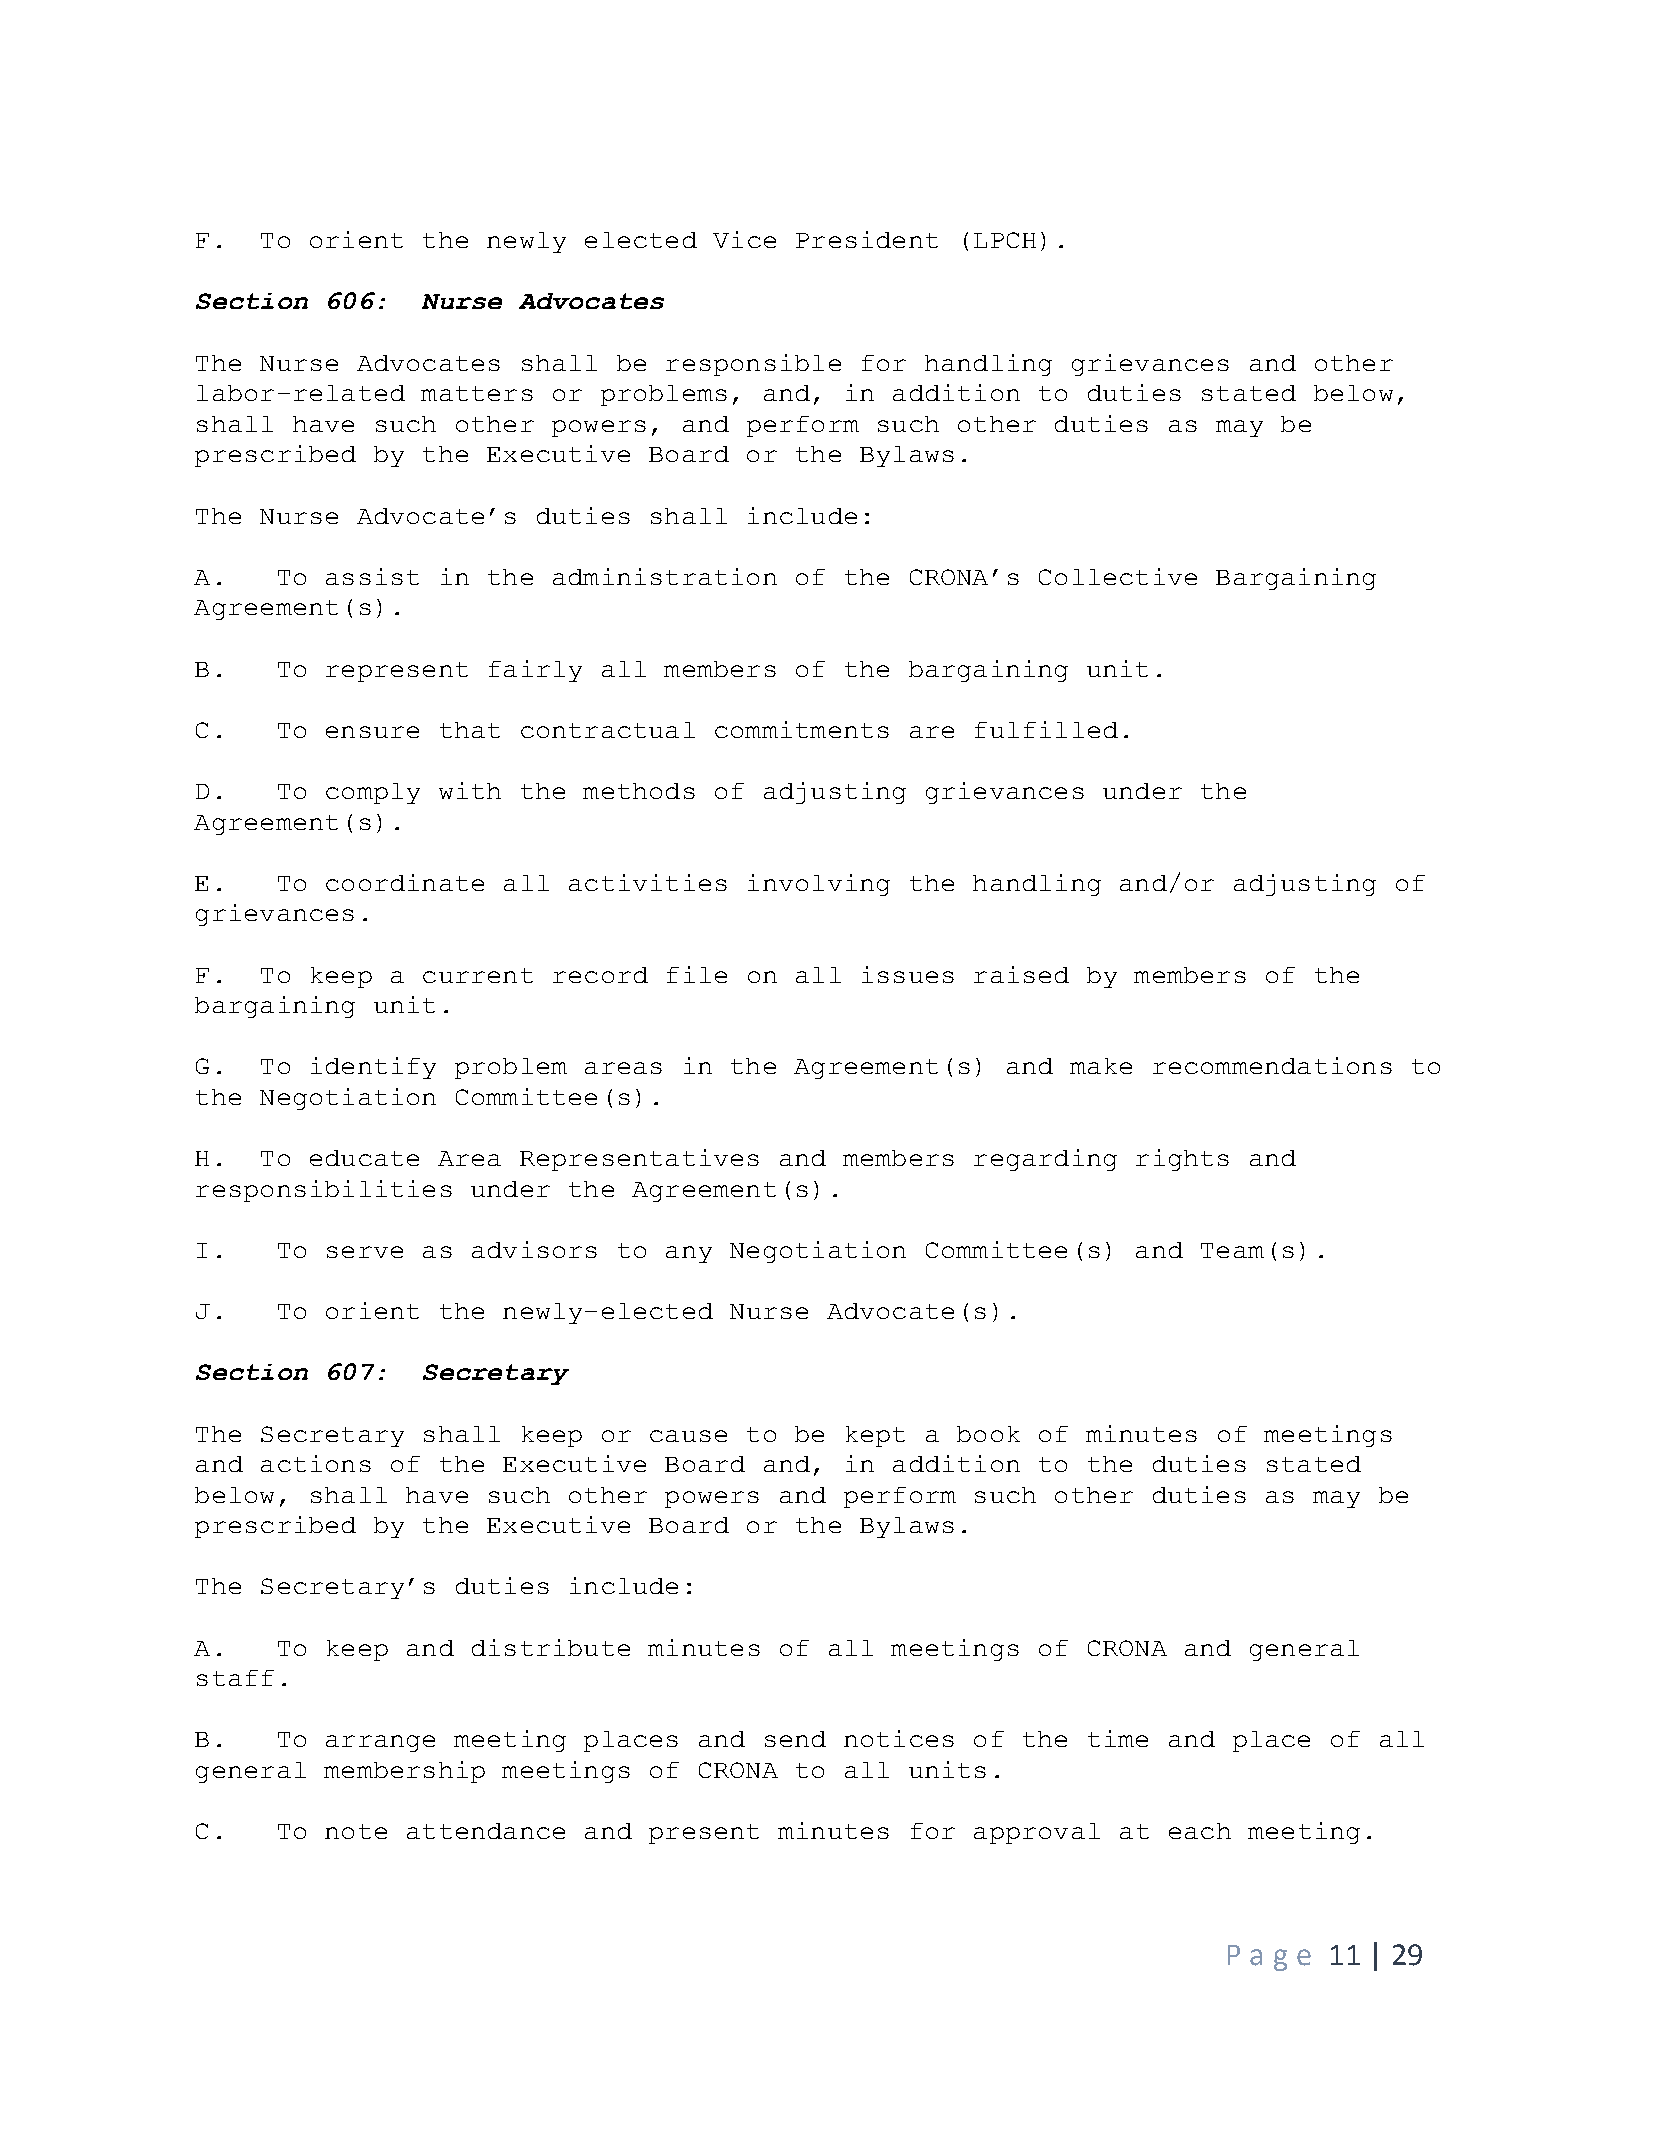 This document has width=1653, height=2139. What do you see at coordinates (697, 974) in the document?
I see `file` at bounding box center [697, 974].
